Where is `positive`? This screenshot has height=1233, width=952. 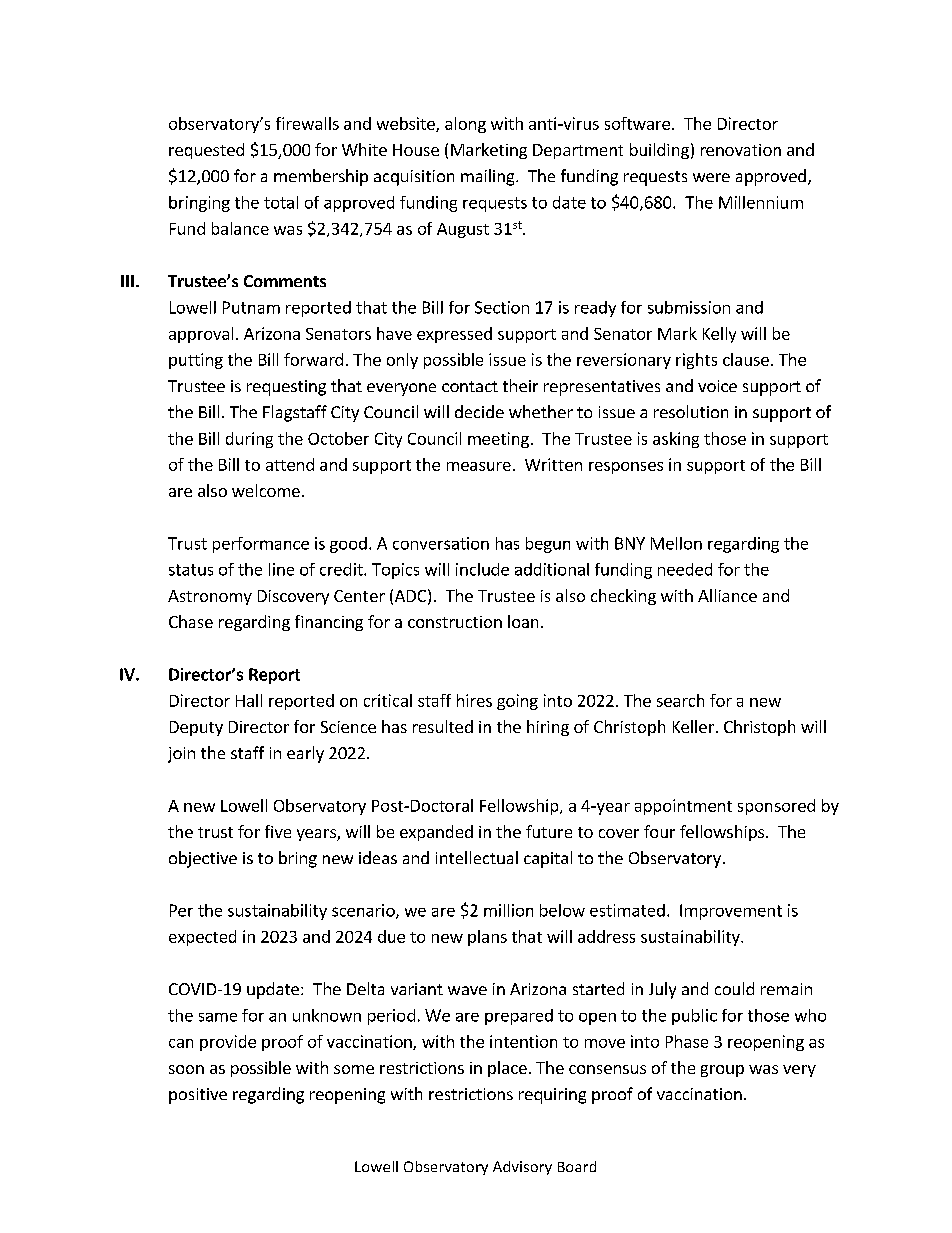 positive is located at coordinates (198, 1096).
